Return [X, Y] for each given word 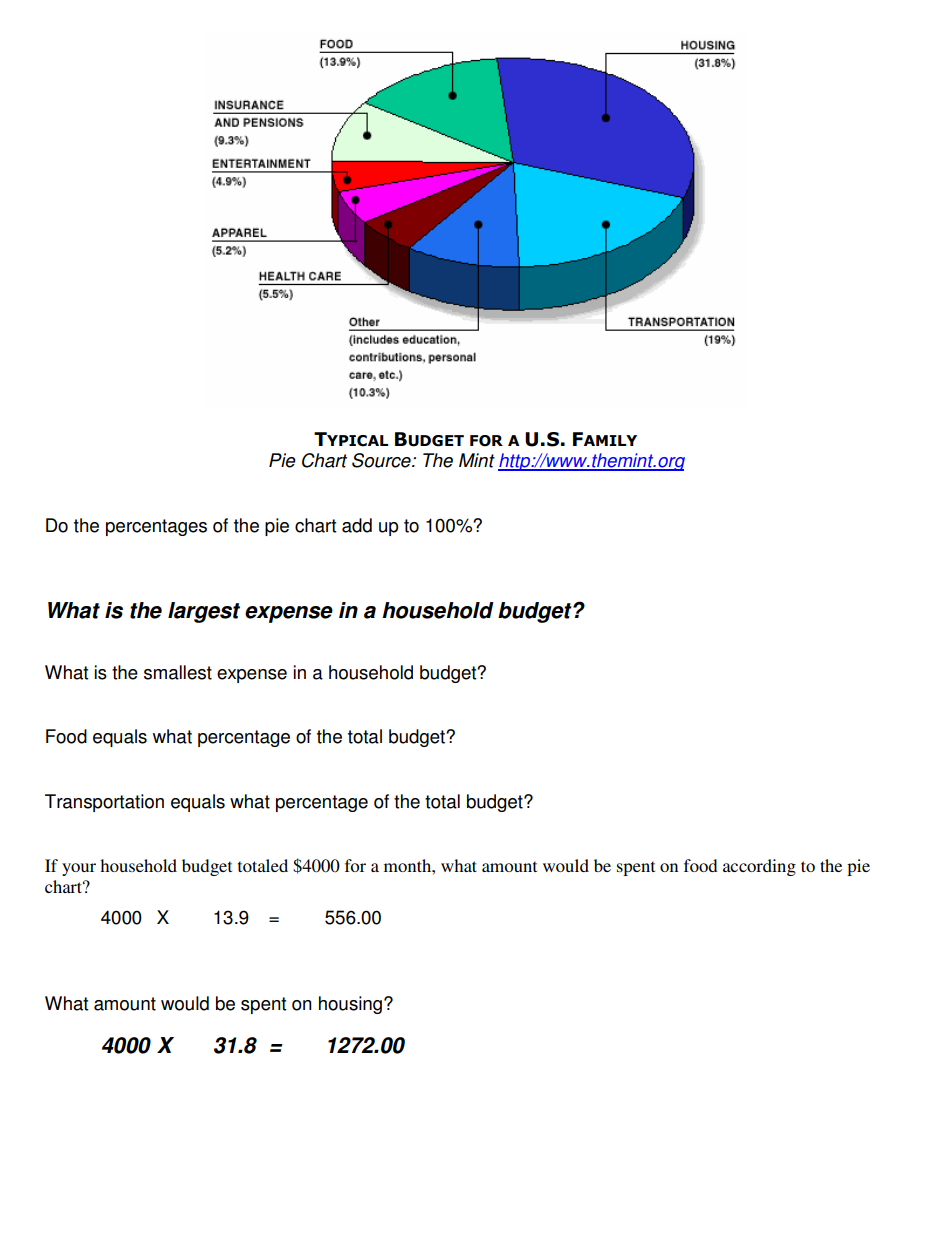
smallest [178, 672]
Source [382, 460]
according [759, 867]
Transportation [104, 803]
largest [204, 612]
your [79, 869]
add [357, 525]
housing [352, 1005]
